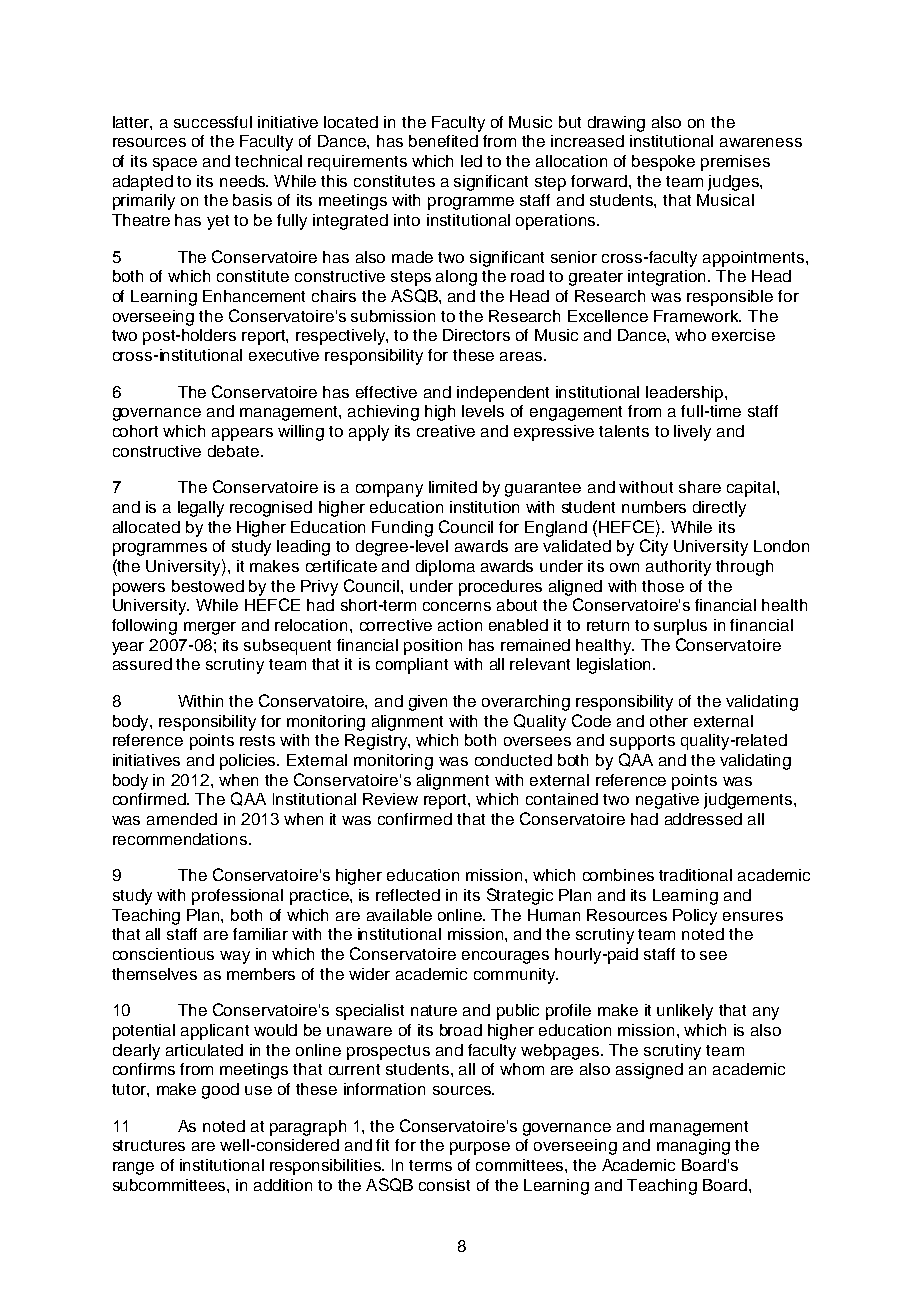 The image size is (924, 1308). Describe the element at coordinates (201, 509) in the image. I see `legally` at that location.
